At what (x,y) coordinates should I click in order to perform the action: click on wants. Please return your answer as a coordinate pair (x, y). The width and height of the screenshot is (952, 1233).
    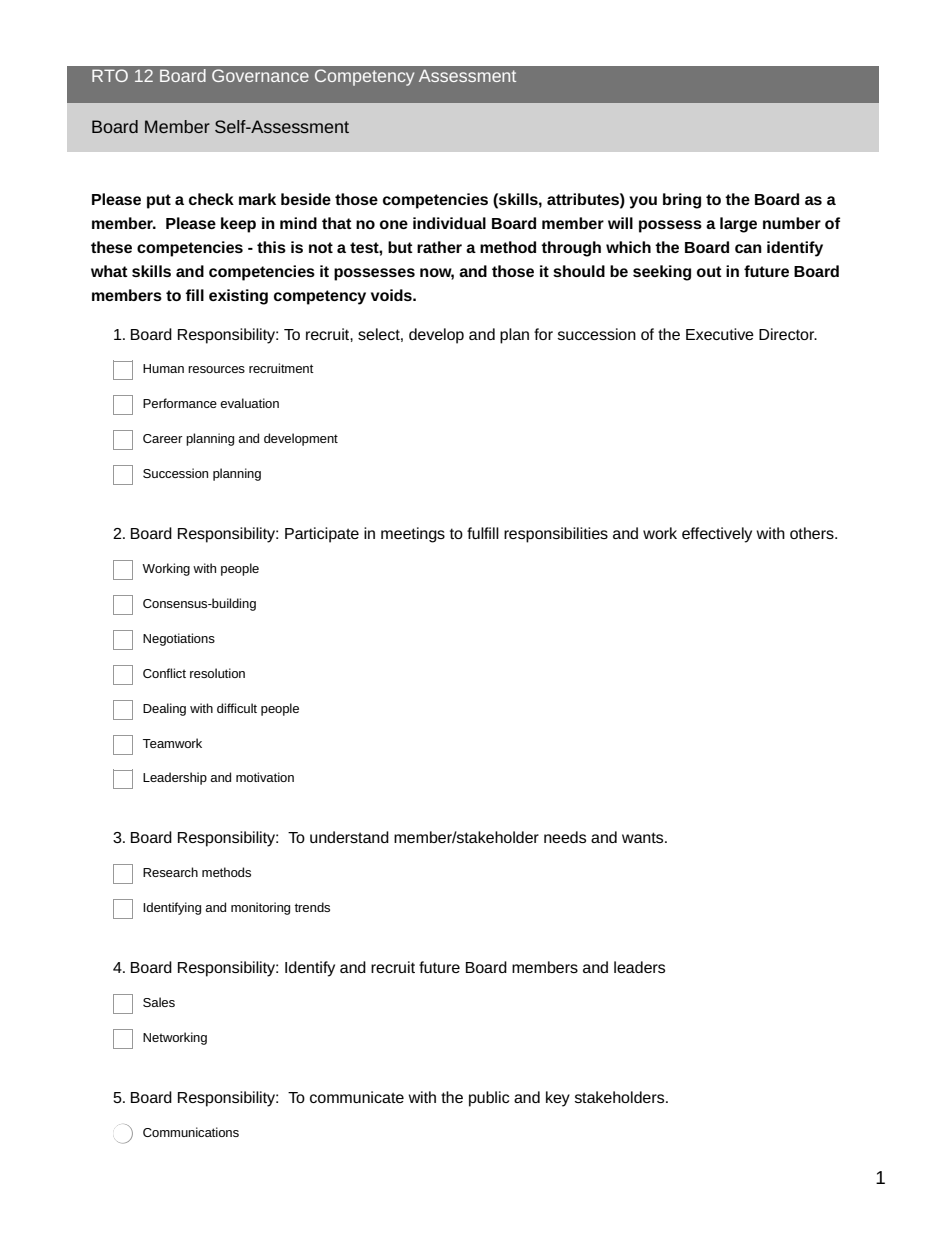
    Looking at the image, I should click on (644, 837).
